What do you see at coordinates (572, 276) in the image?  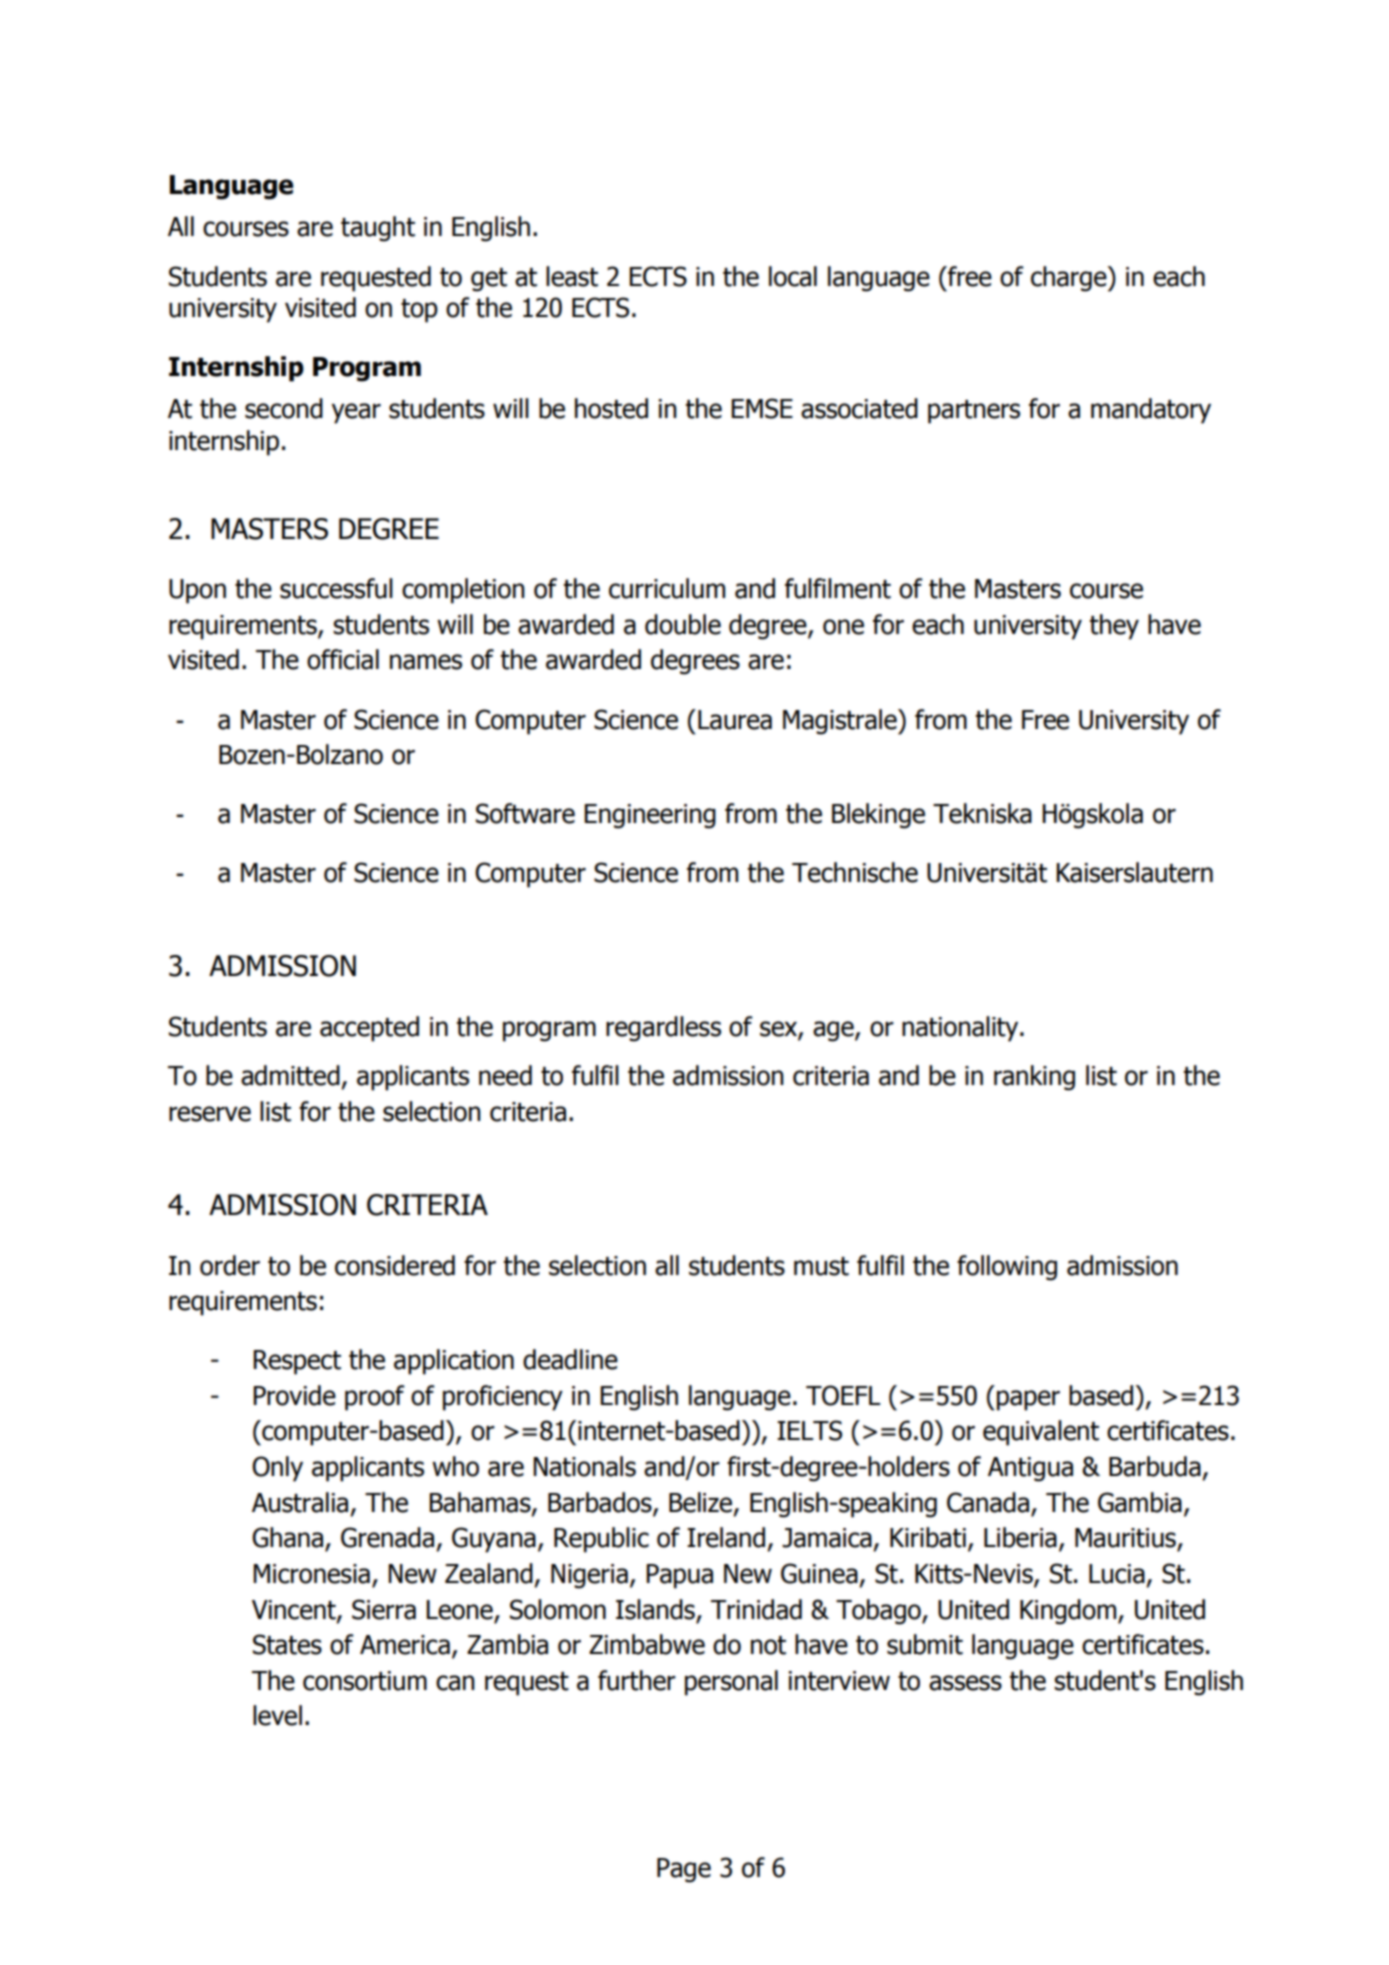 I see `least` at bounding box center [572, 276].
